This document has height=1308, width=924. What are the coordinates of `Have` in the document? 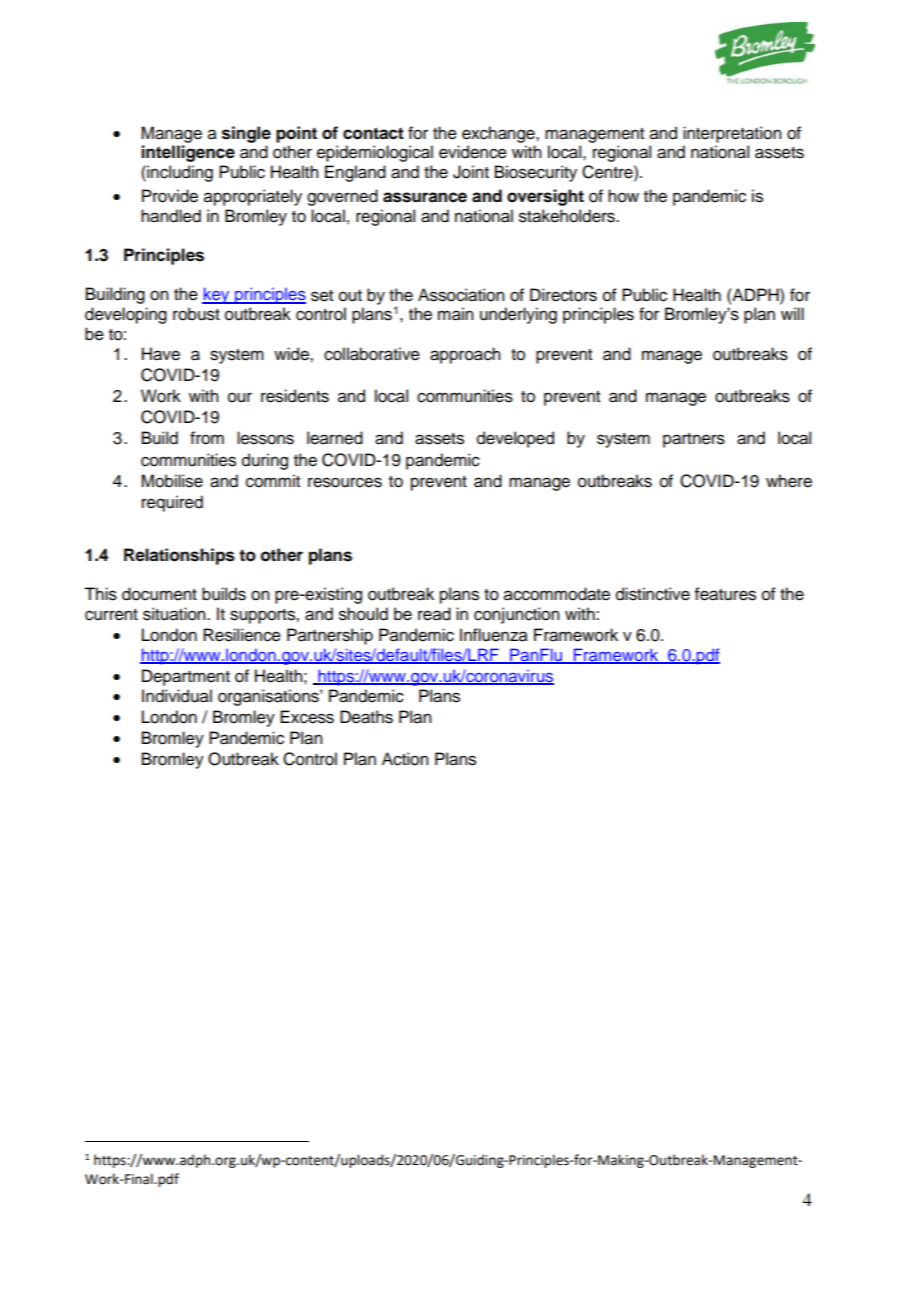 It's located at (161, 354).
